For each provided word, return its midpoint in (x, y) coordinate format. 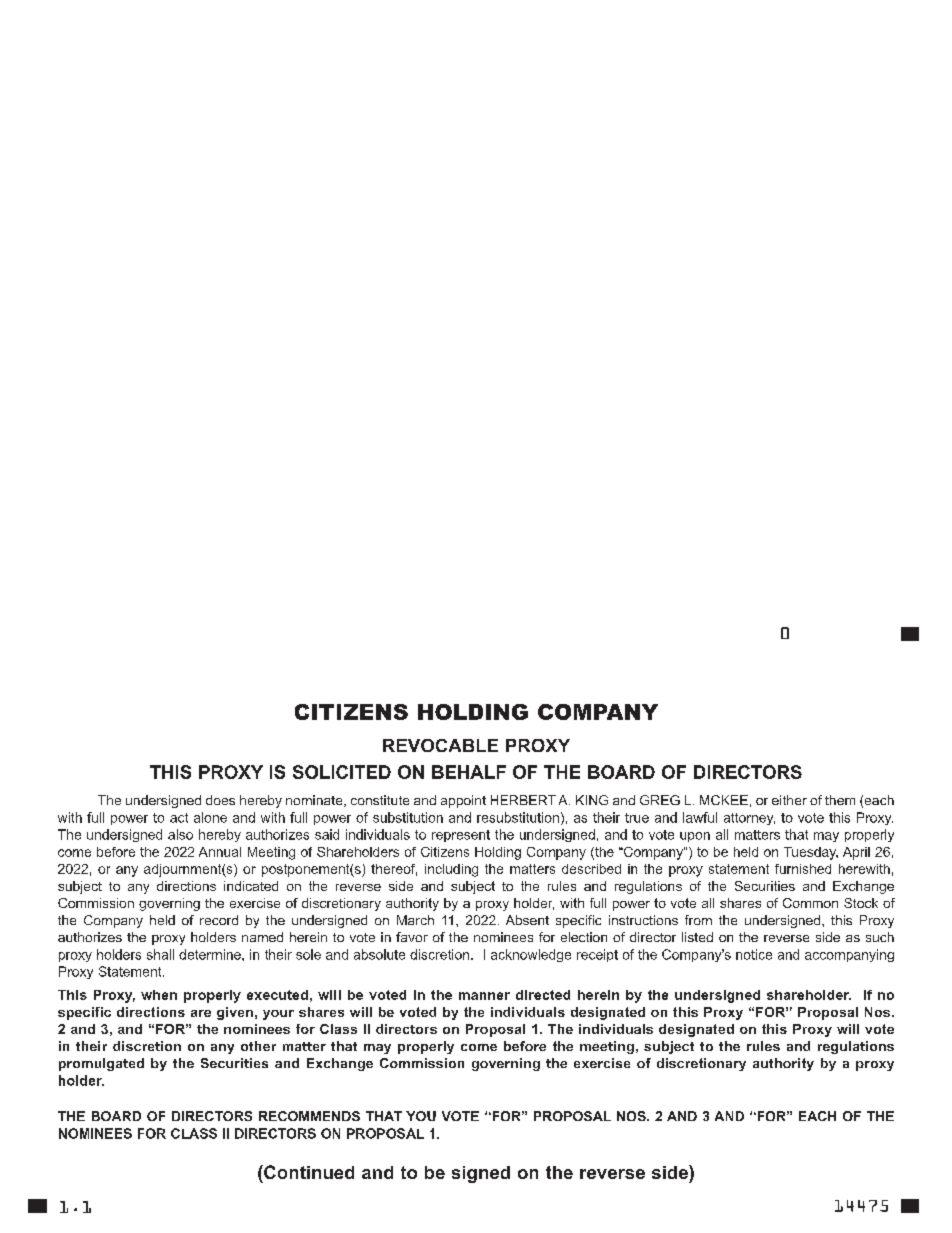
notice (754, 954)
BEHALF (469, 772)
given (235, 1013)
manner (484, 996)
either (789, 800)
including (451, 870)
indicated (251, 886)
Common (810, 903)
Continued (308, 1172)
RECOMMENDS (309, 1116)
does (220, 800)
